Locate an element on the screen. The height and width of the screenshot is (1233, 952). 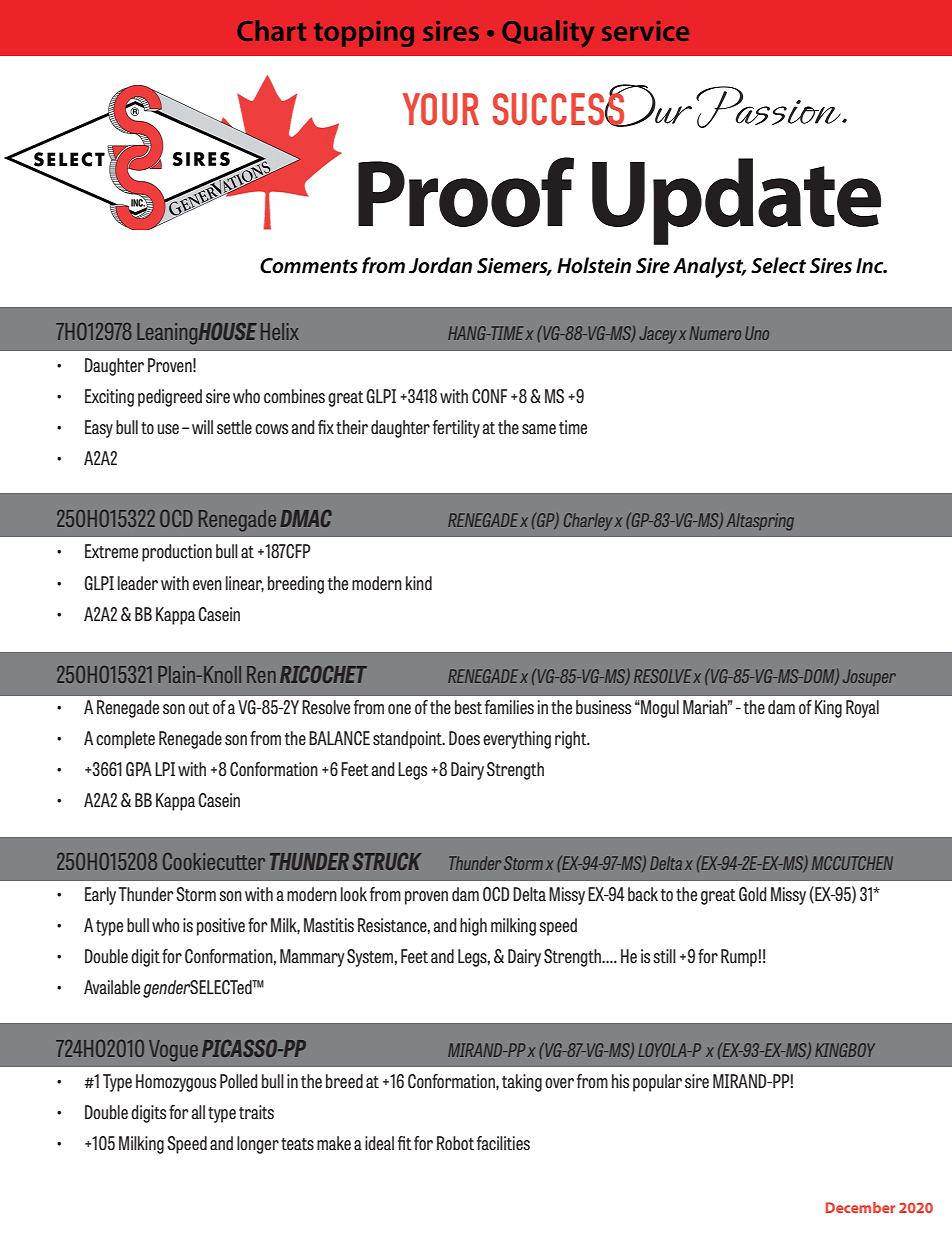
YOUR is located at coordinates (441, 109).
